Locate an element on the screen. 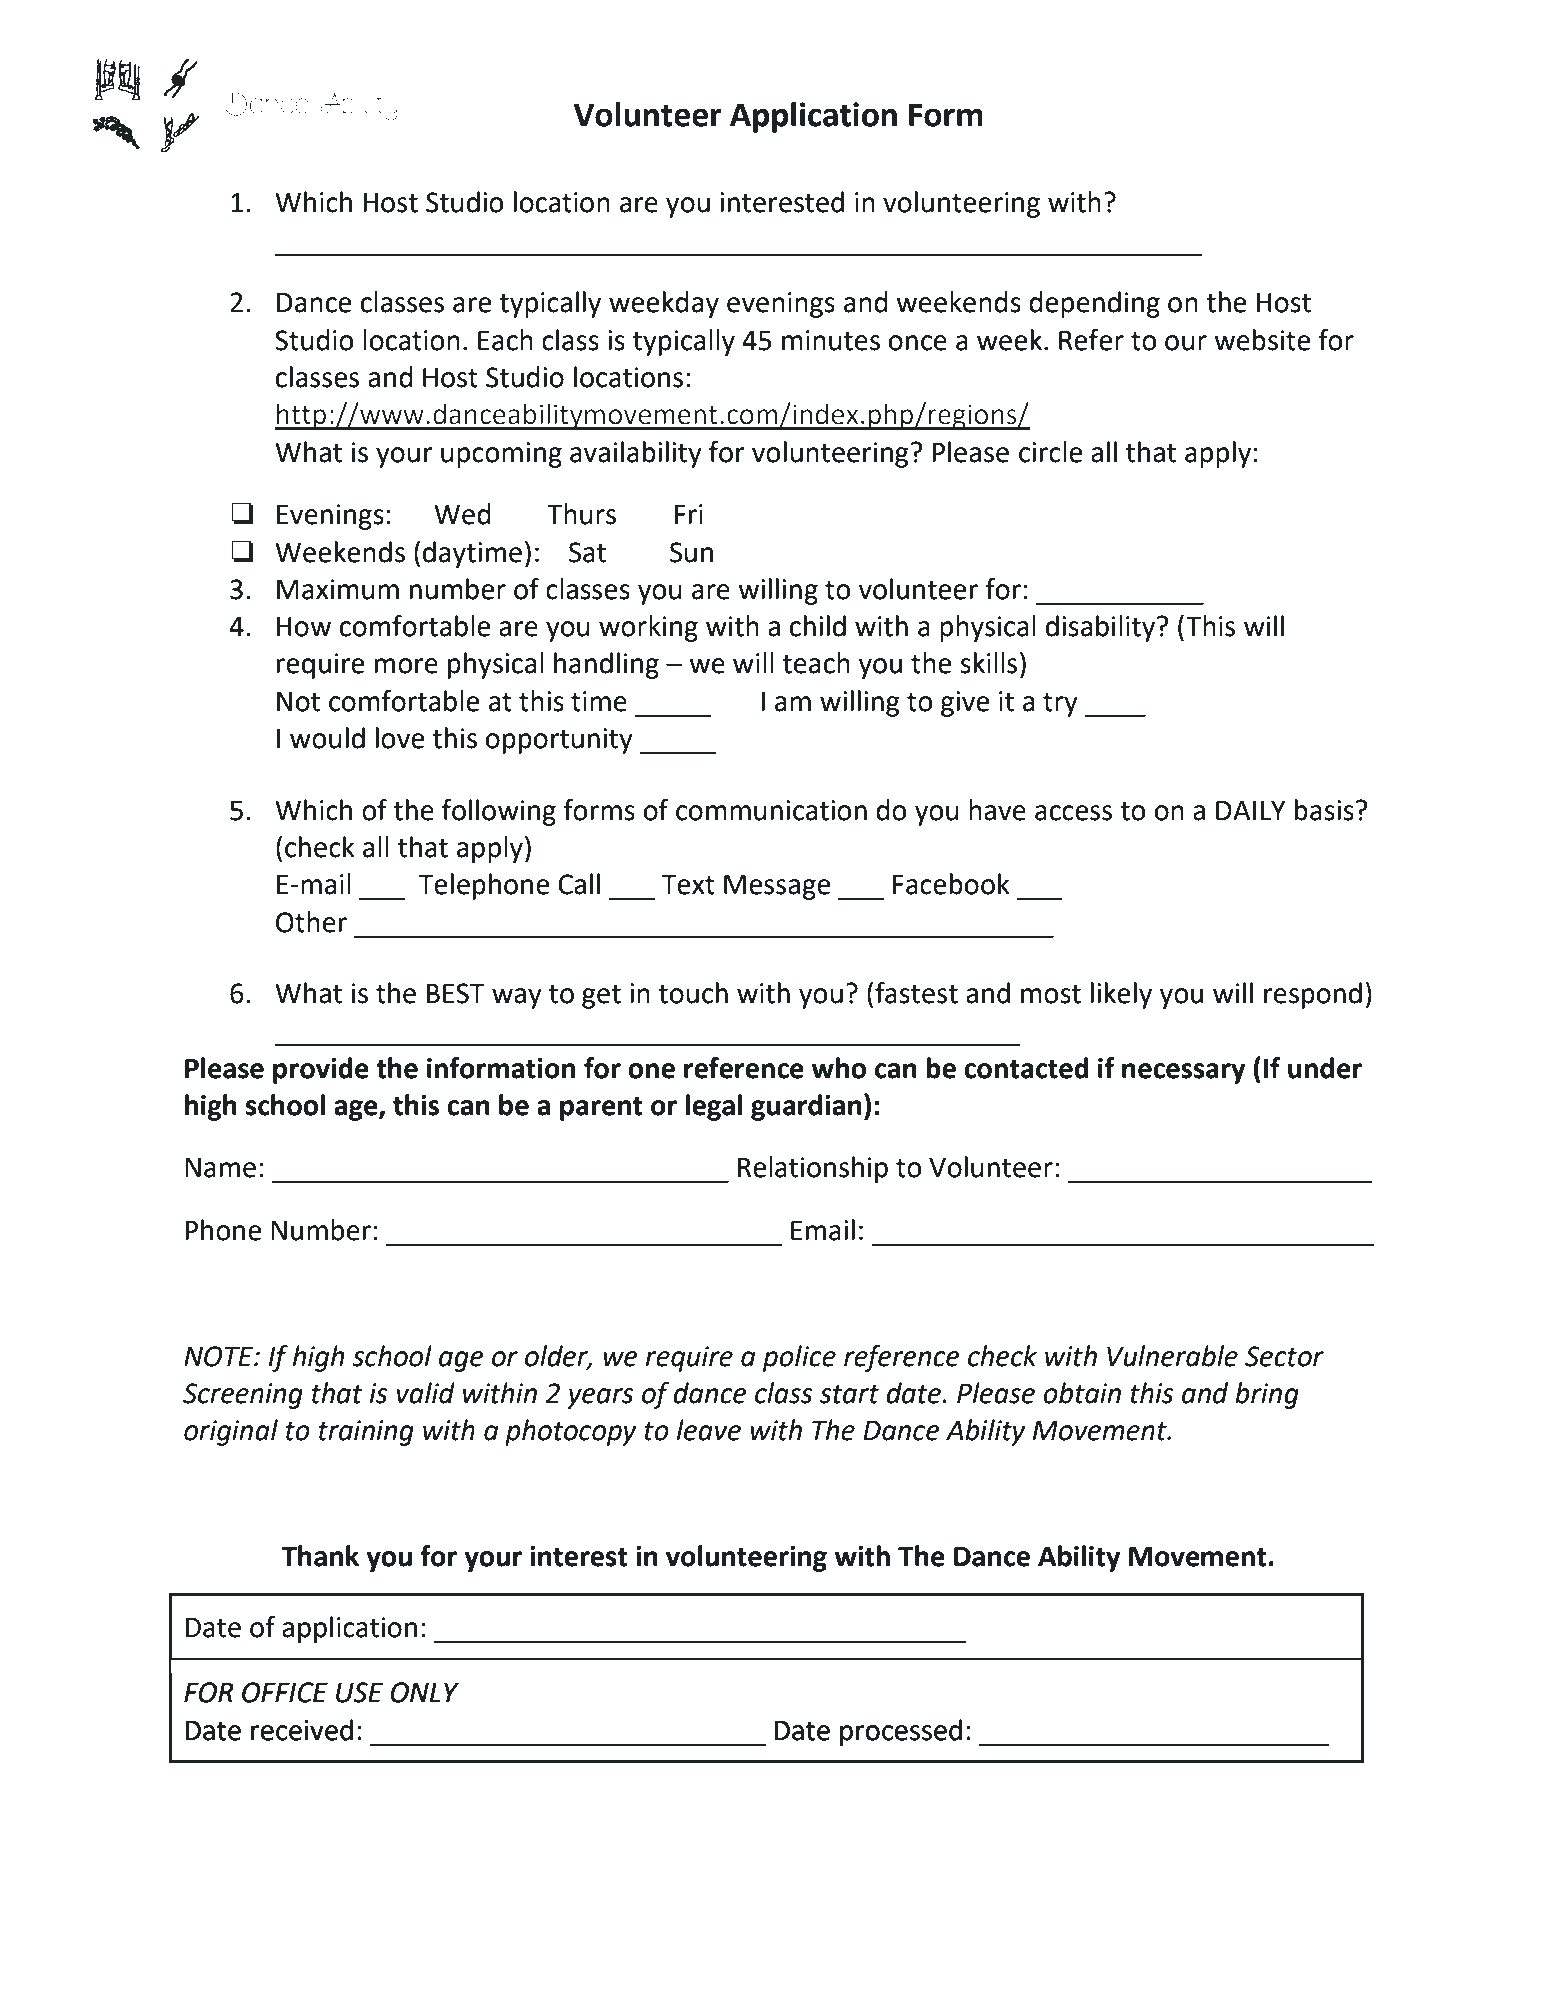 The width and height of the screenshot is (1558, 2016). processed is located at coordinates (901, 1732).
